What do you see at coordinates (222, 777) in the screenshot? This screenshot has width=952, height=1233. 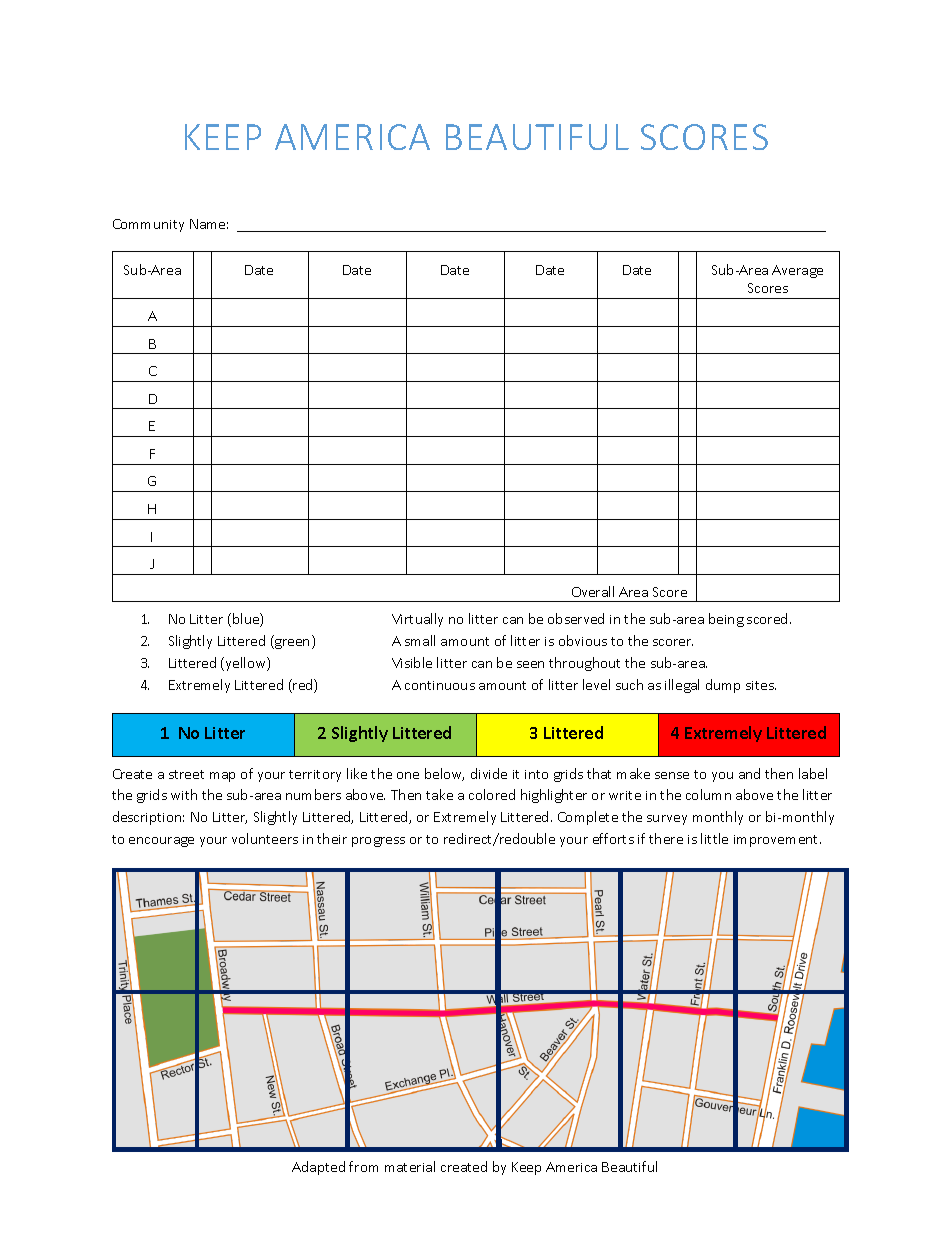 I see `map` at bounding box center [222, 777].
